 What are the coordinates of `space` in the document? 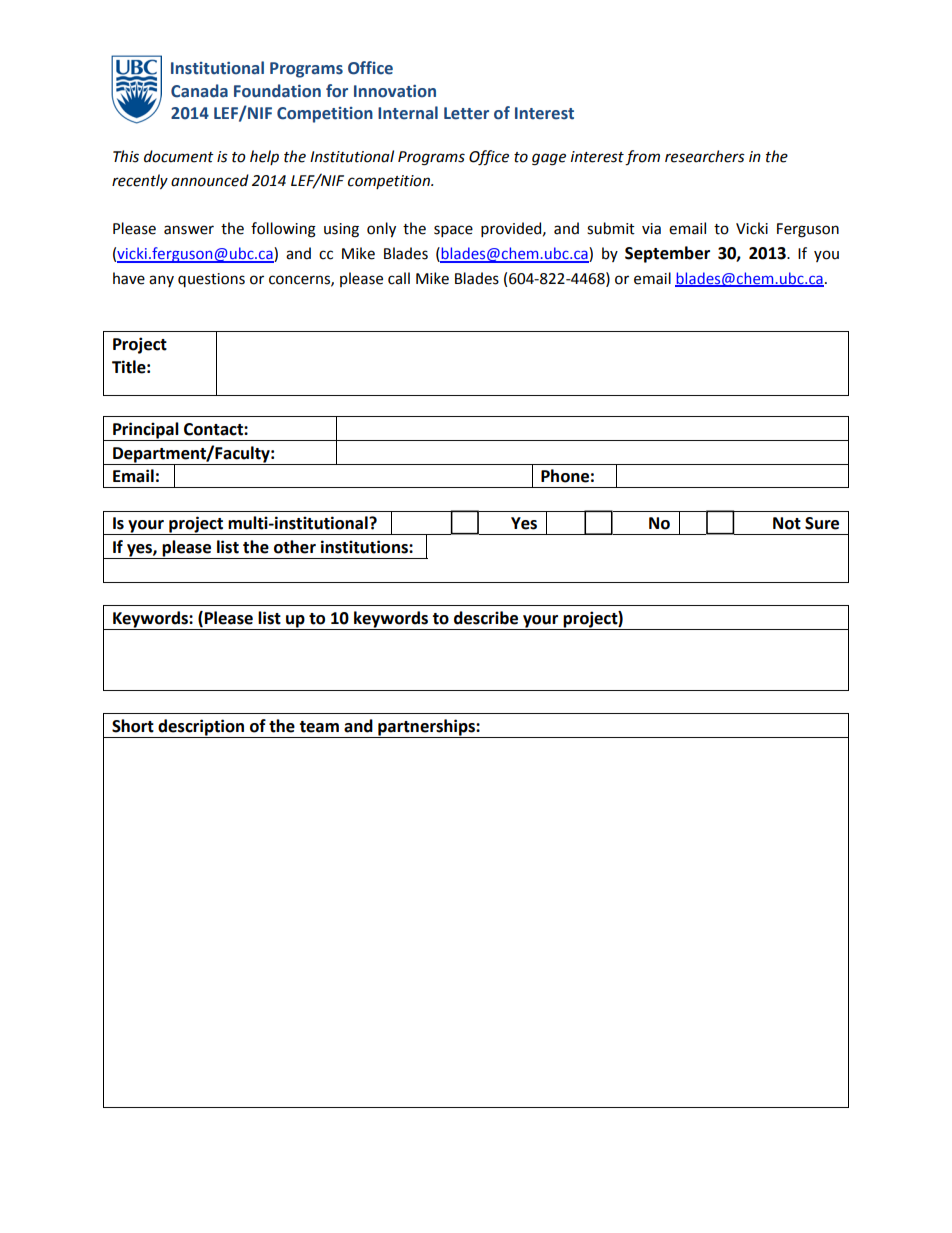 It's located at (453, 231).
